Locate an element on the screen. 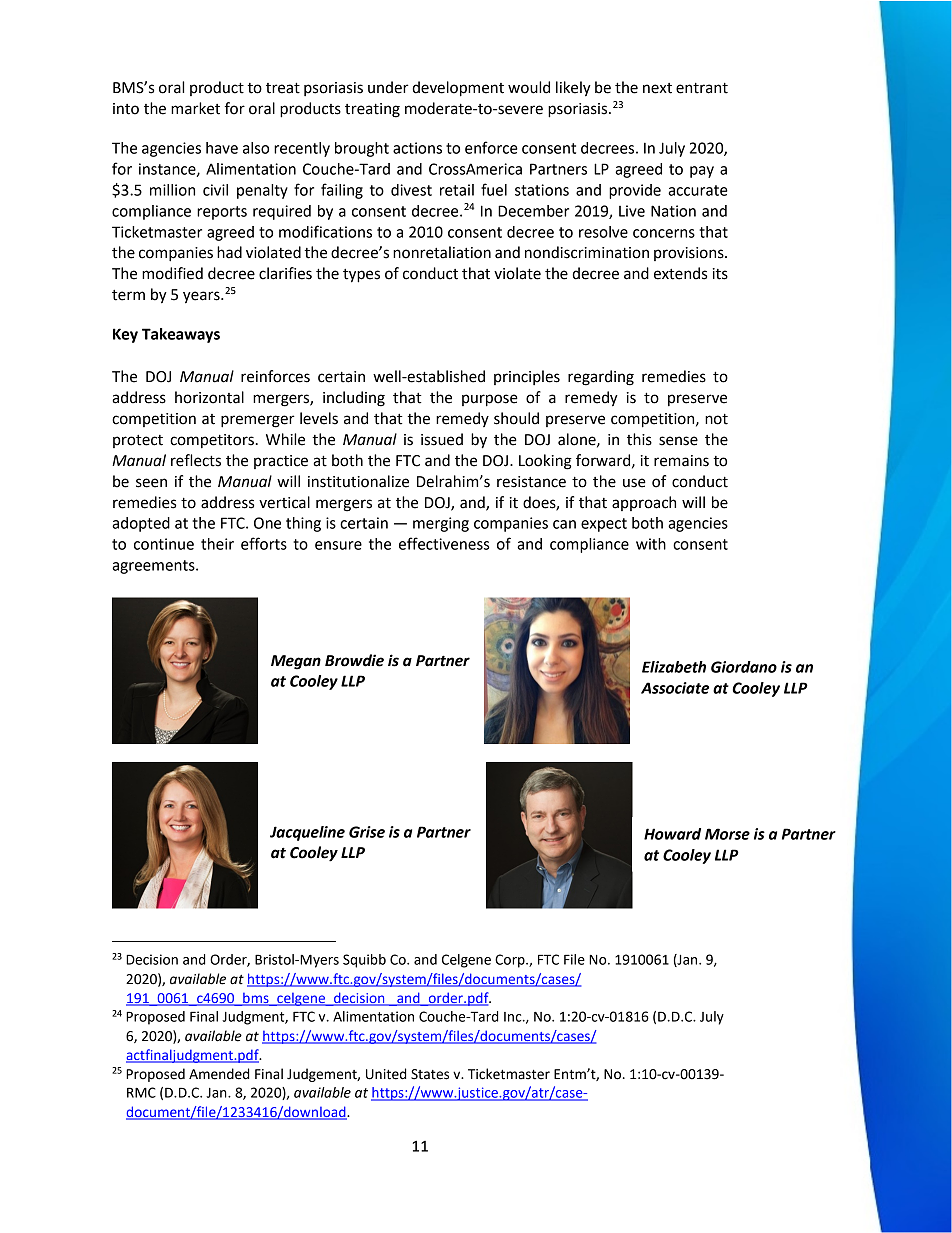  their is located at coordinates (217, 544).
